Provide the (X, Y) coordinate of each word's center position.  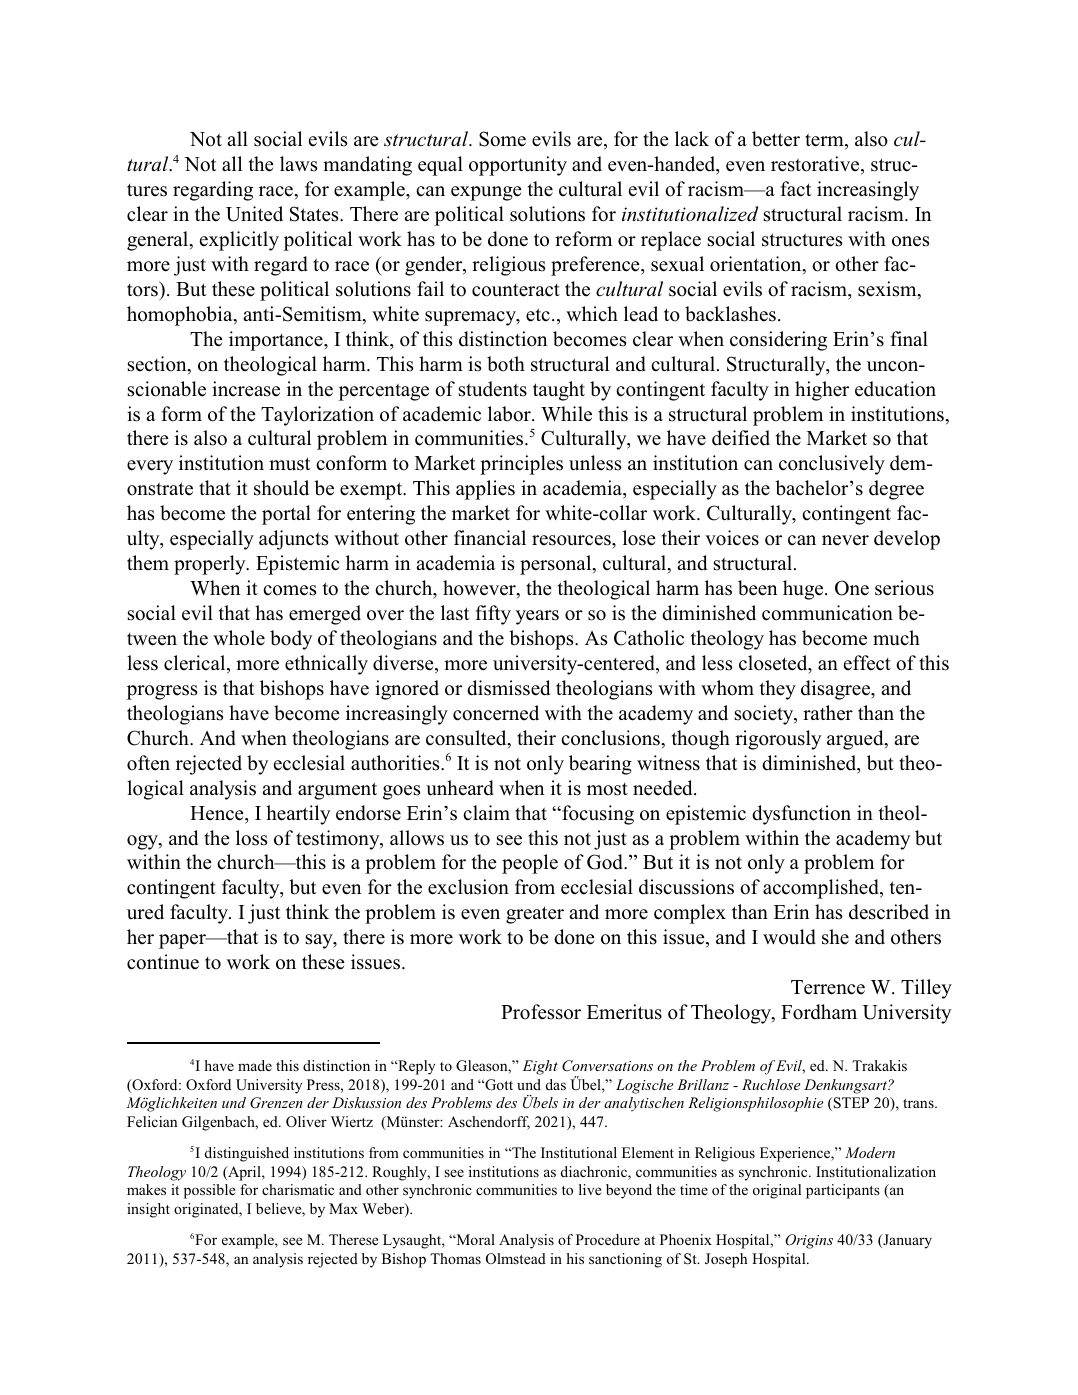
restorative (816, 165)
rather (828, 713)
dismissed (508, 688)
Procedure (608, 1239)
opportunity (518, 166)
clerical (196, 664)
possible (209, 1191)
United (254, 214)
